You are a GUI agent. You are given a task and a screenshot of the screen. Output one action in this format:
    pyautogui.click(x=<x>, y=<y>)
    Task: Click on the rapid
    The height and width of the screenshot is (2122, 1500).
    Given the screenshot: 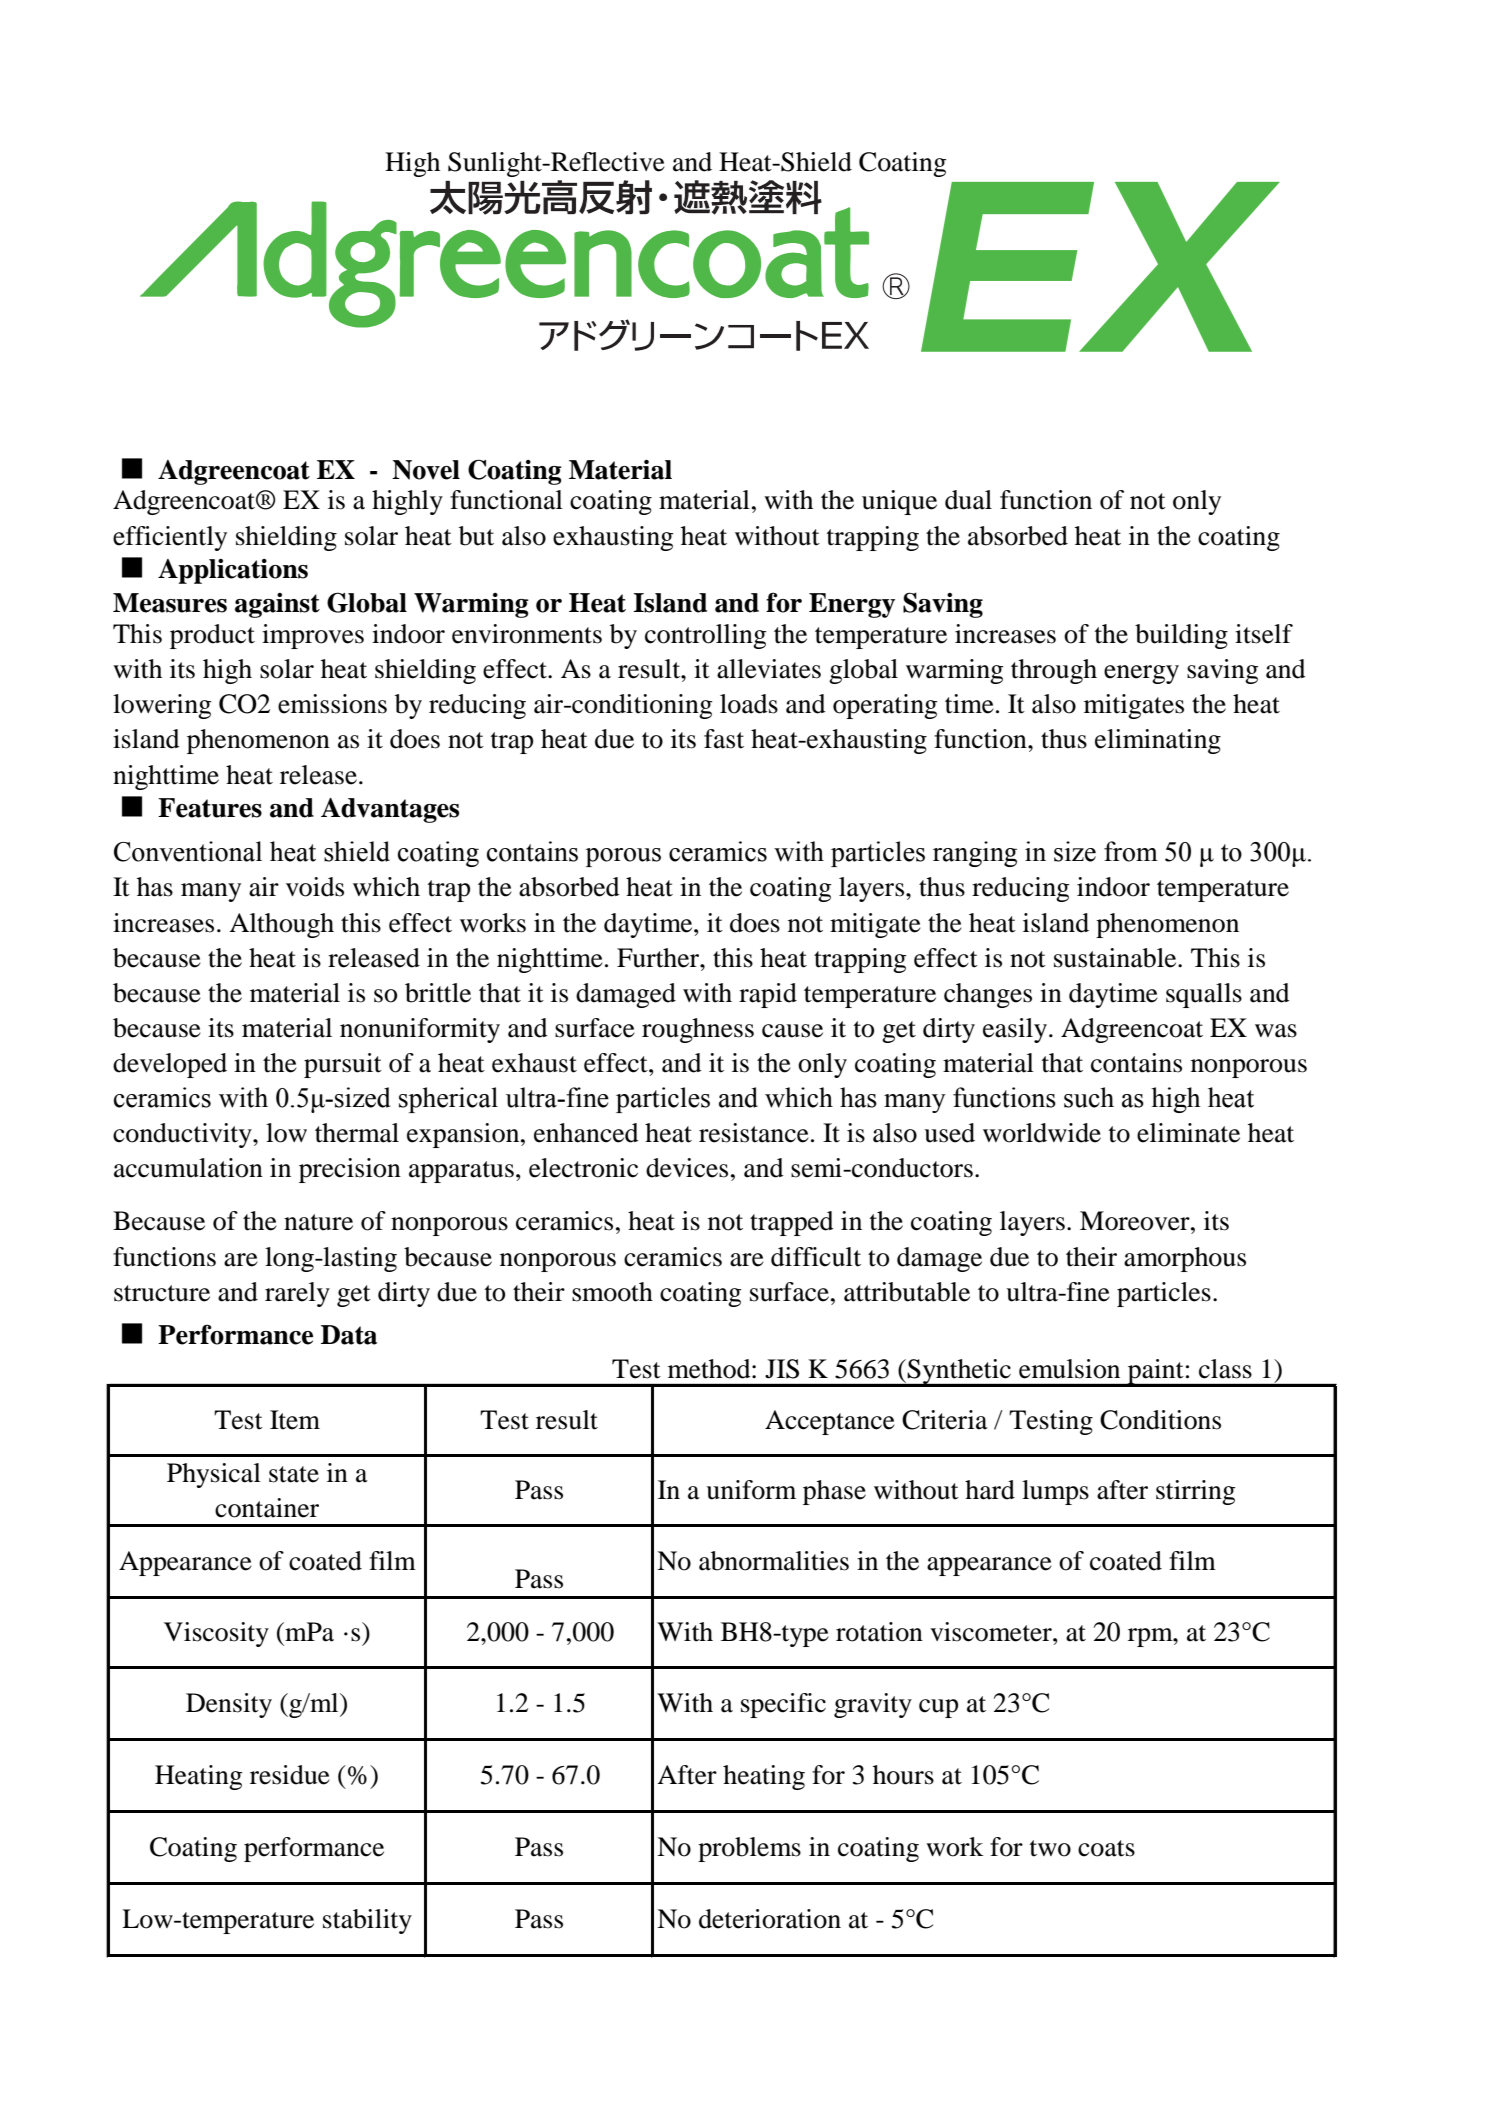 What is the action you would take?
    pyautogui.click(x=768, y=995)
